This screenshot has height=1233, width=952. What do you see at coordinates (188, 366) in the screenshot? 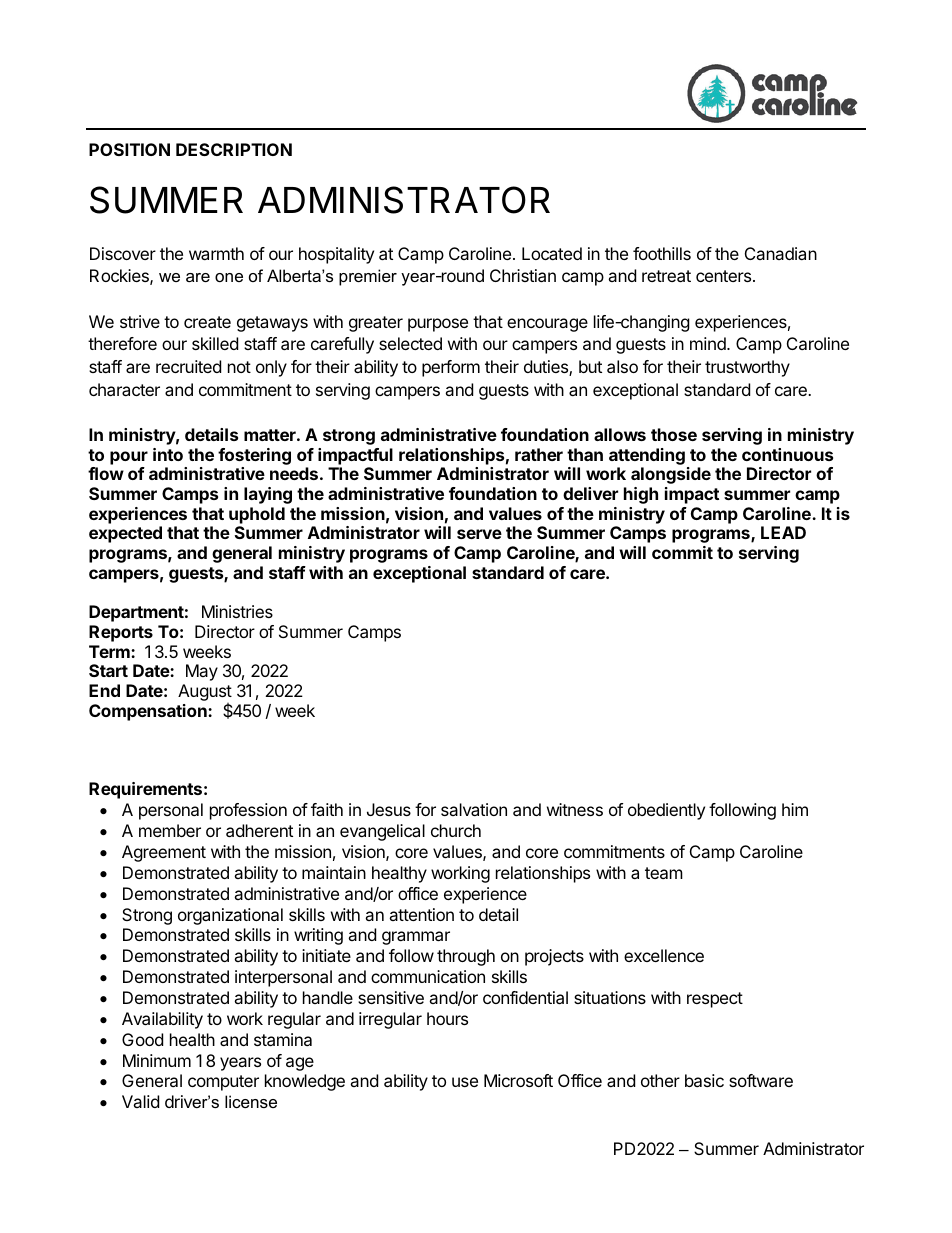
I see `recruited` at bounding box center [188, 366].
